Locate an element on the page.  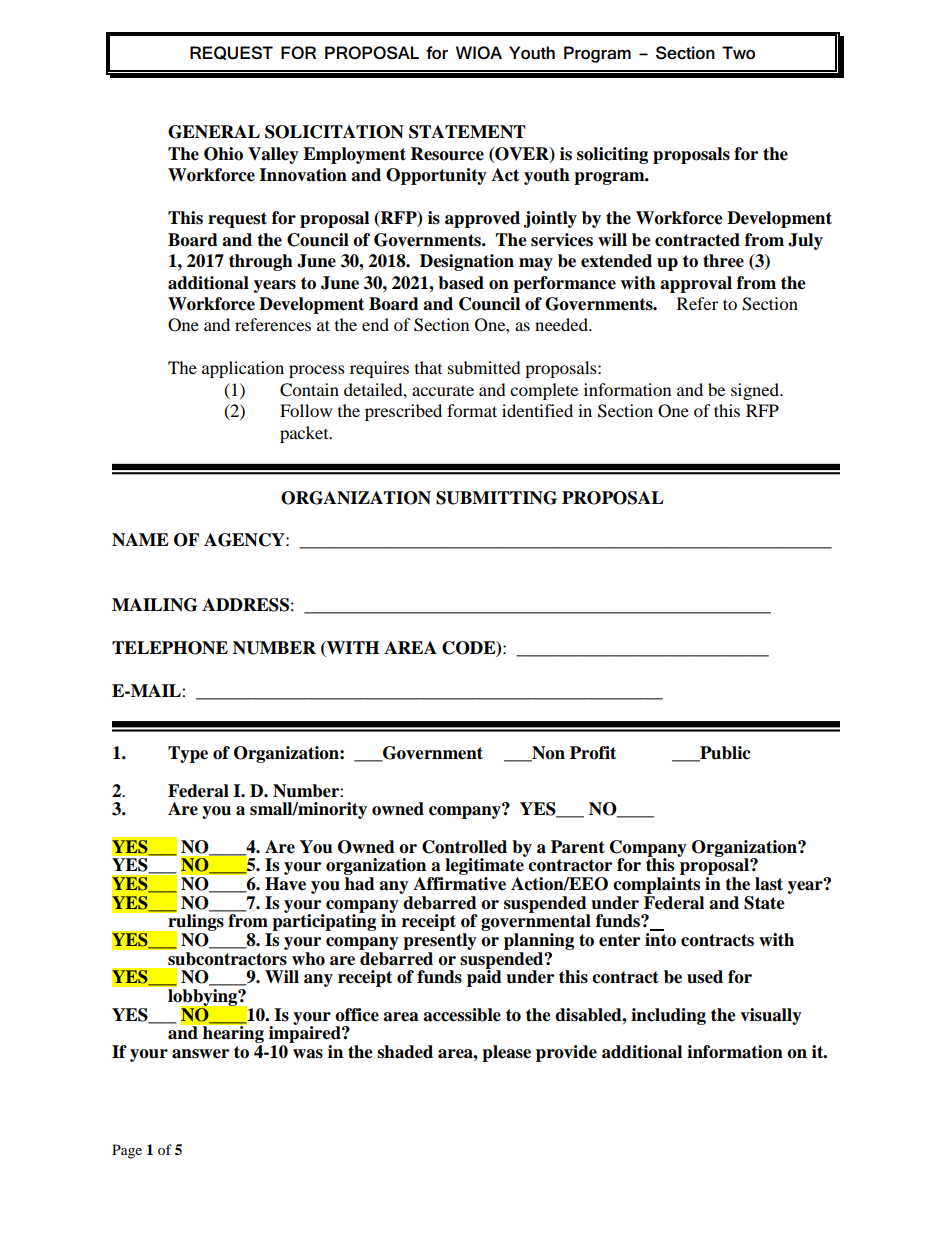
last is located at coordinates (769, 884).
